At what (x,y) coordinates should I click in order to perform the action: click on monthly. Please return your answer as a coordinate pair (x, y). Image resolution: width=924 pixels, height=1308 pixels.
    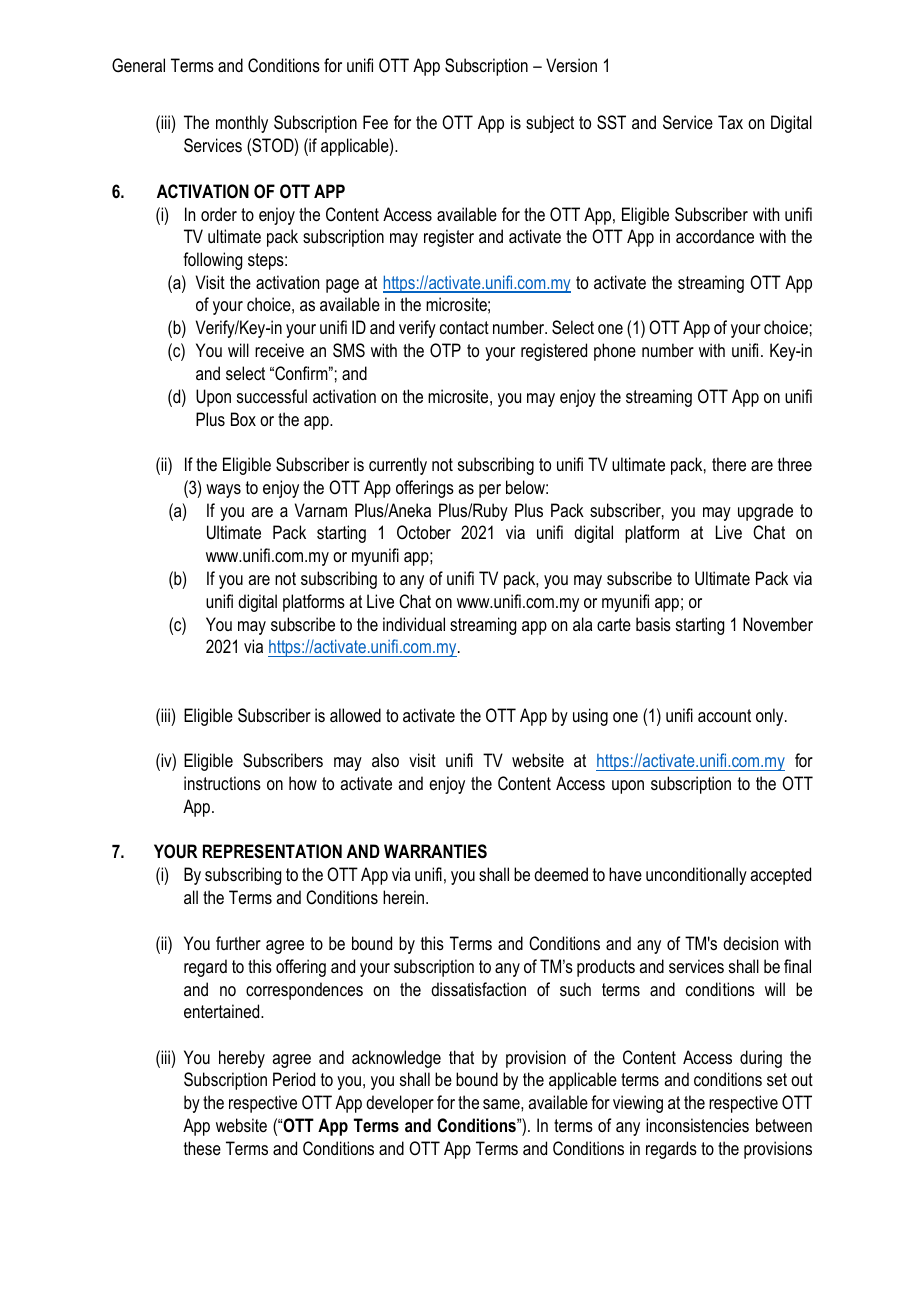
    Looking at the image, I should click on (242, 124).
